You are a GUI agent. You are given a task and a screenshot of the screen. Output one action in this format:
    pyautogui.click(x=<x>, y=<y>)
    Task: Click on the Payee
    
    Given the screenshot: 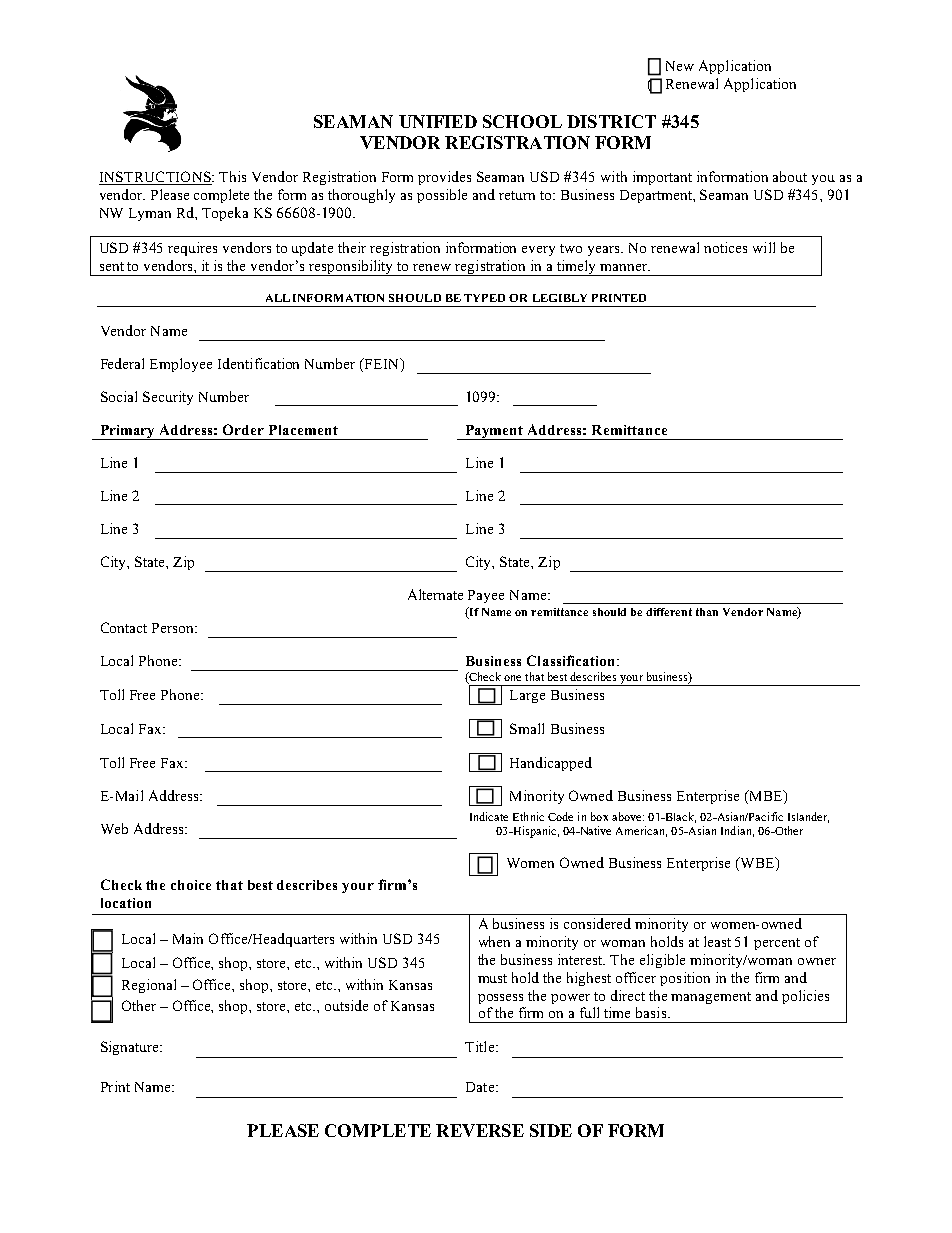 What is the action you would take?
    pyautogui.click(x=486, y=596)
